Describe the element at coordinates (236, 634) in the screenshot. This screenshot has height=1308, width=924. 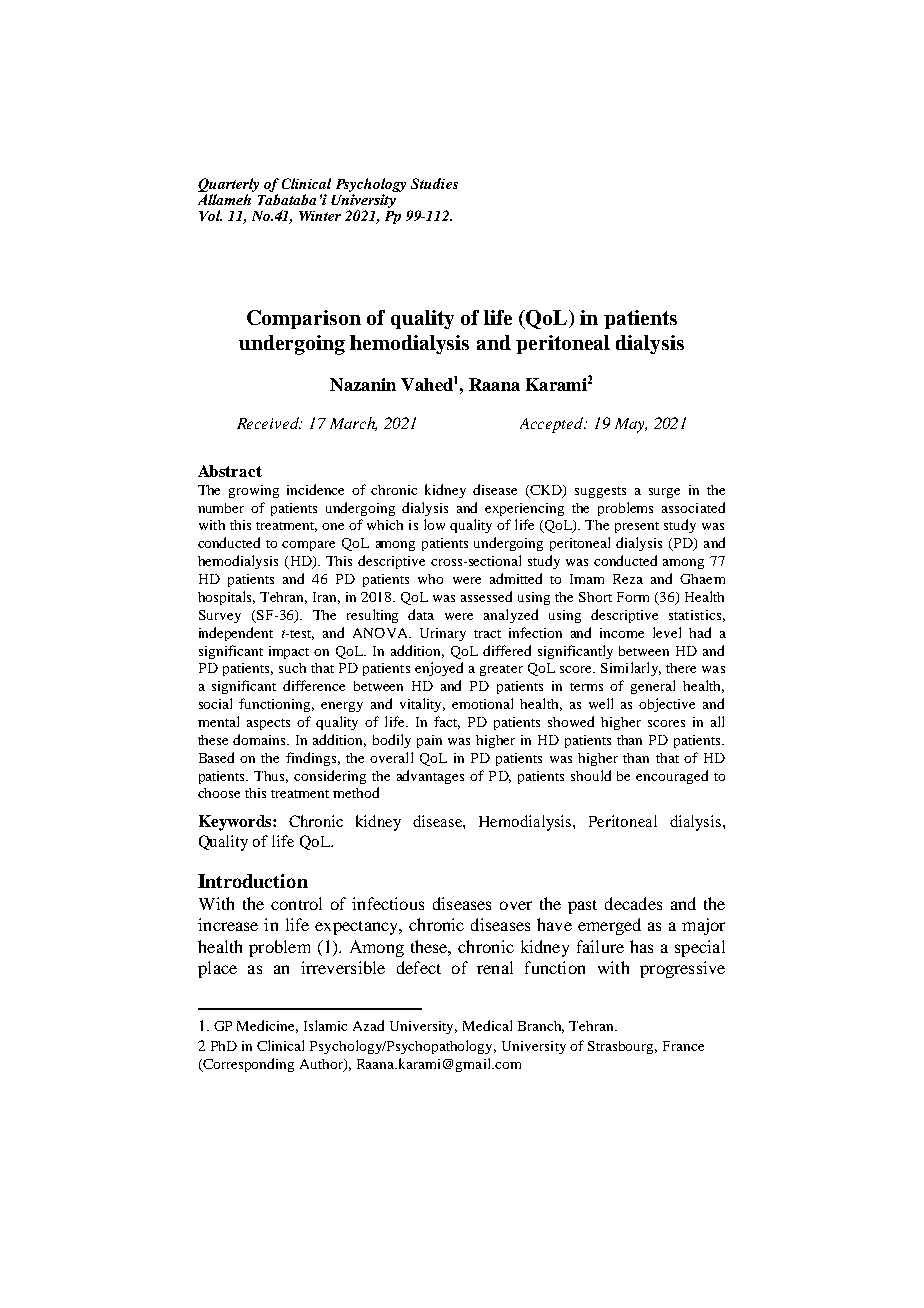
I see `independent` at that location.
